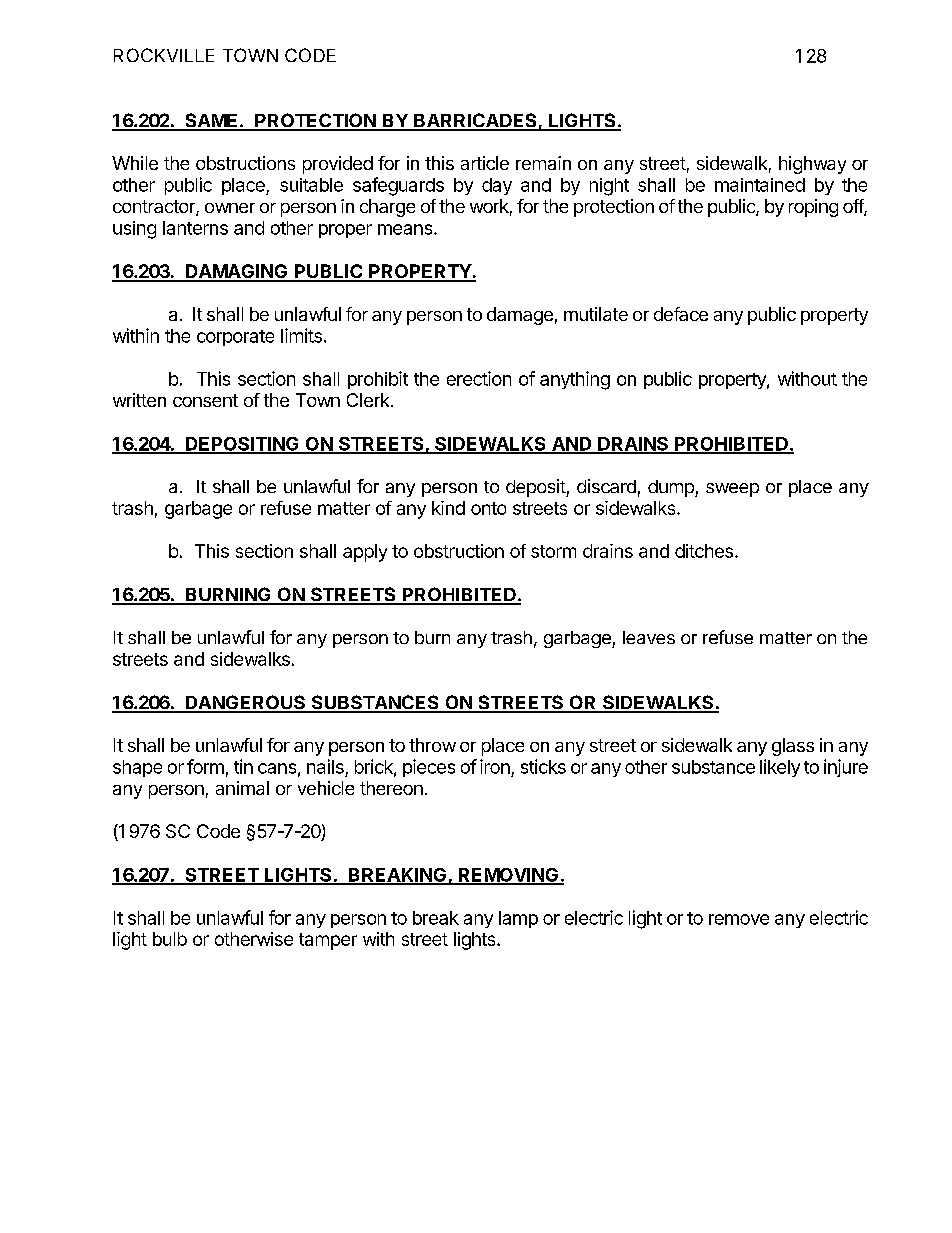 The width and height of the document is (952, 1233). Describe the element at coordinates (211, 121) in the document. I see `SAME` at that location.
